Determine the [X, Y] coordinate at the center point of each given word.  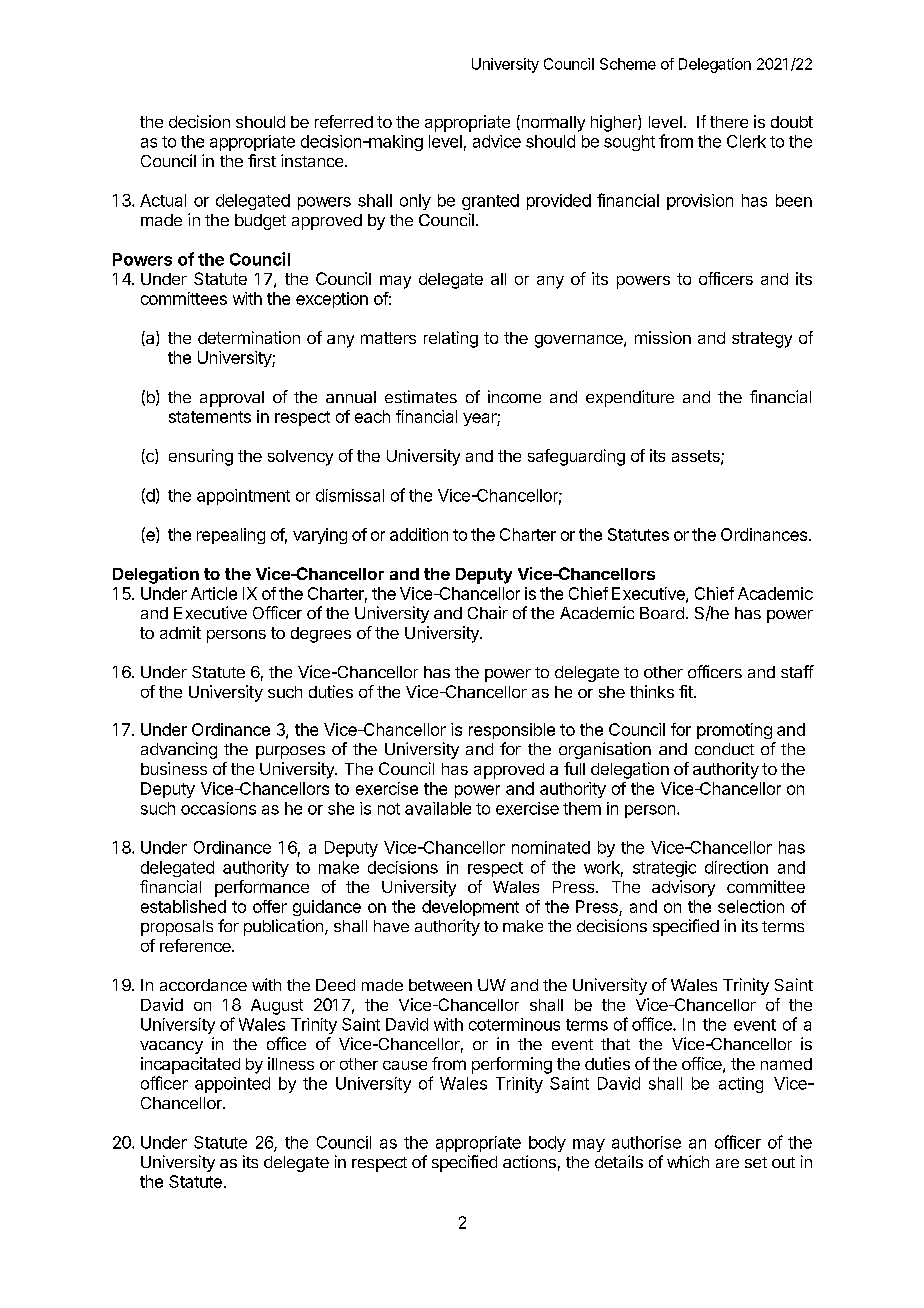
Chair [488, 612]
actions [529, 1161]
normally [552, 123]
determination [249, 337]
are [727, 1163]
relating [451, 339]
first [262, 160]
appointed [232, 1085]
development [470, 908]
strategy [762, 340]
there [729, 122]
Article [214, 593]
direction [736, 867]
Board [662, 613]
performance [262, 888]
